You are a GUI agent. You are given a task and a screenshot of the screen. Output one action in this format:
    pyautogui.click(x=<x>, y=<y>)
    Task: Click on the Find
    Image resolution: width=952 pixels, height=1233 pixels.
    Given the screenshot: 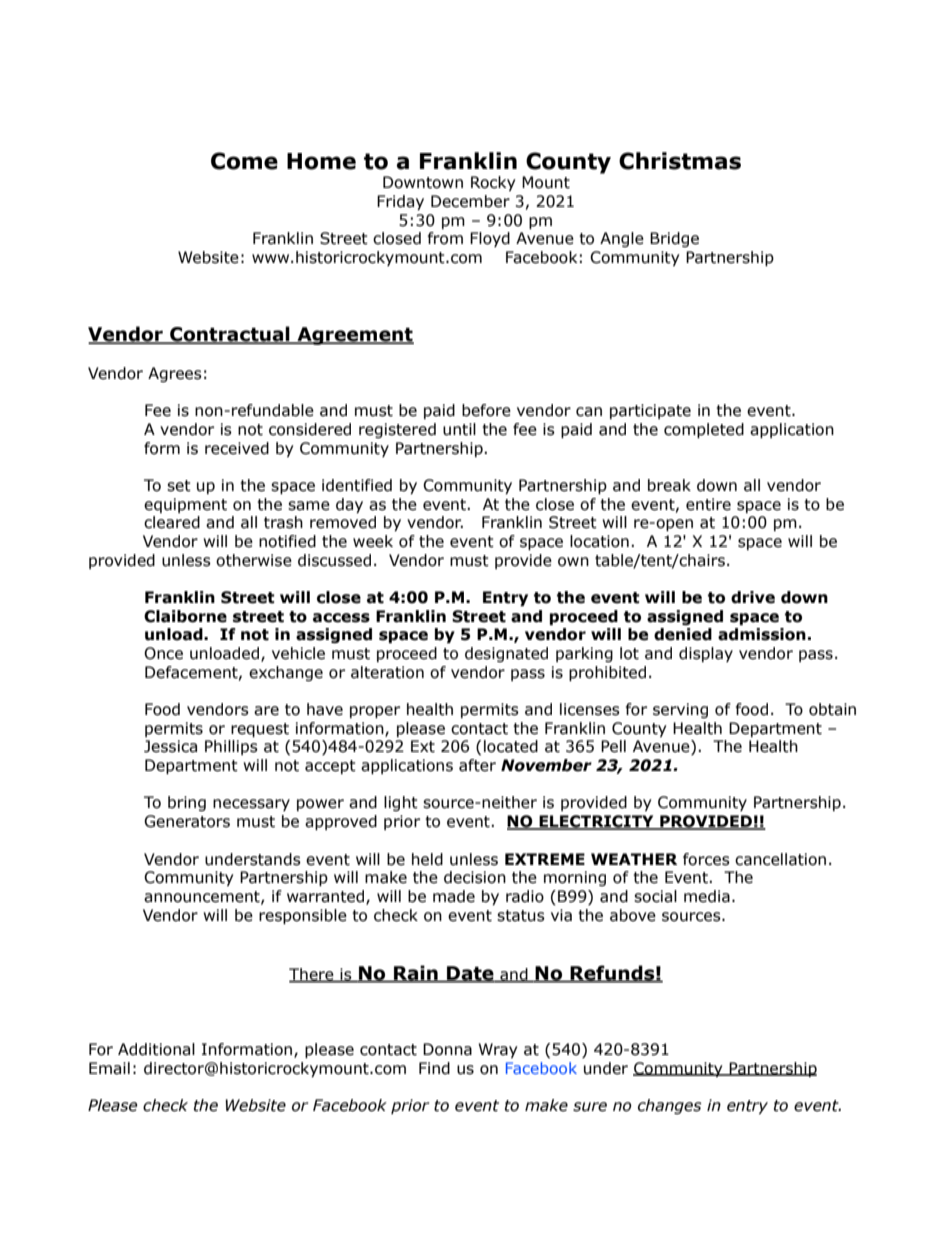 What is the action you would take?
    pyautogui.click(x=434, y=1068)
